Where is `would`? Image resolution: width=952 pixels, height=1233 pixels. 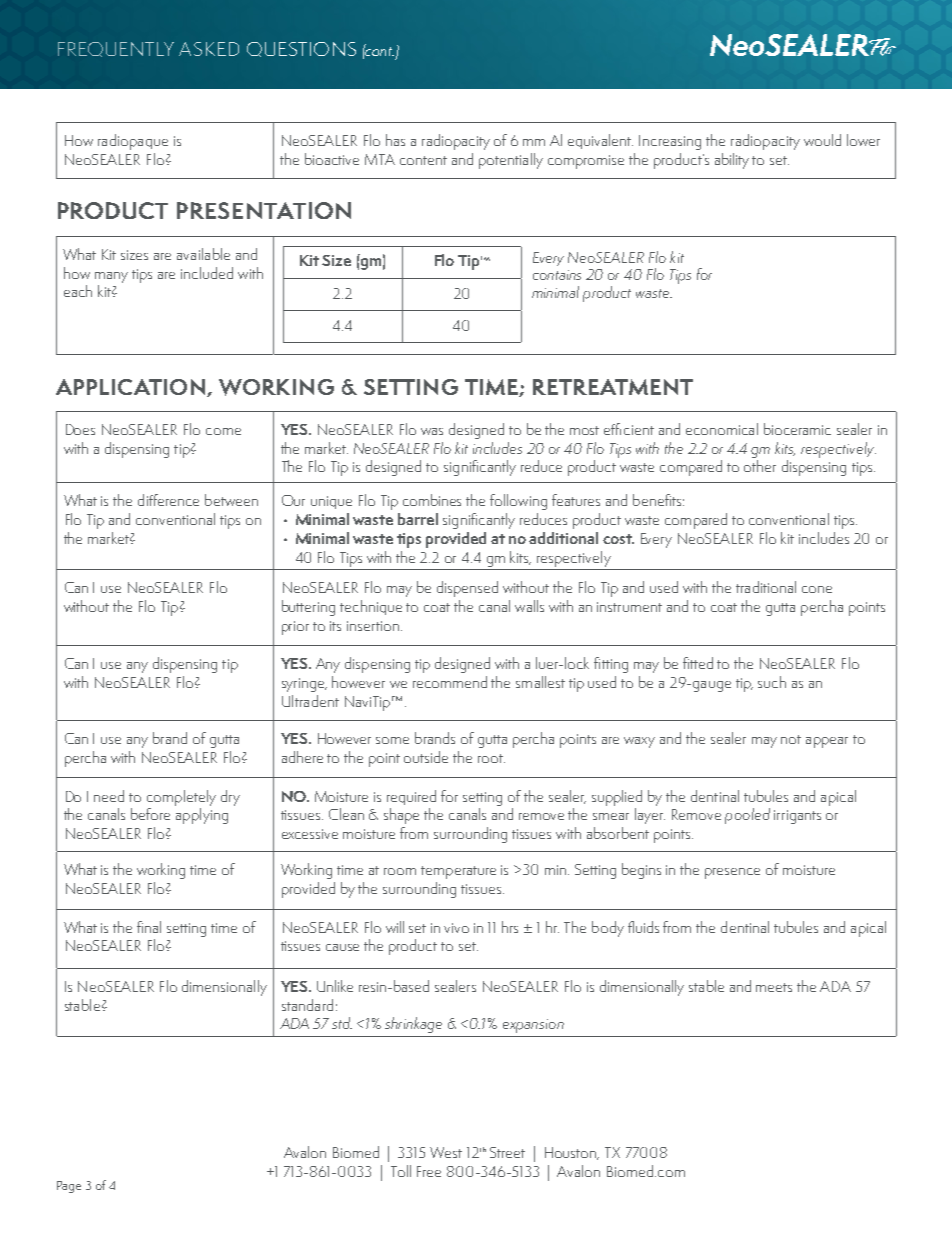 would is located at coordinates (822, 140).
